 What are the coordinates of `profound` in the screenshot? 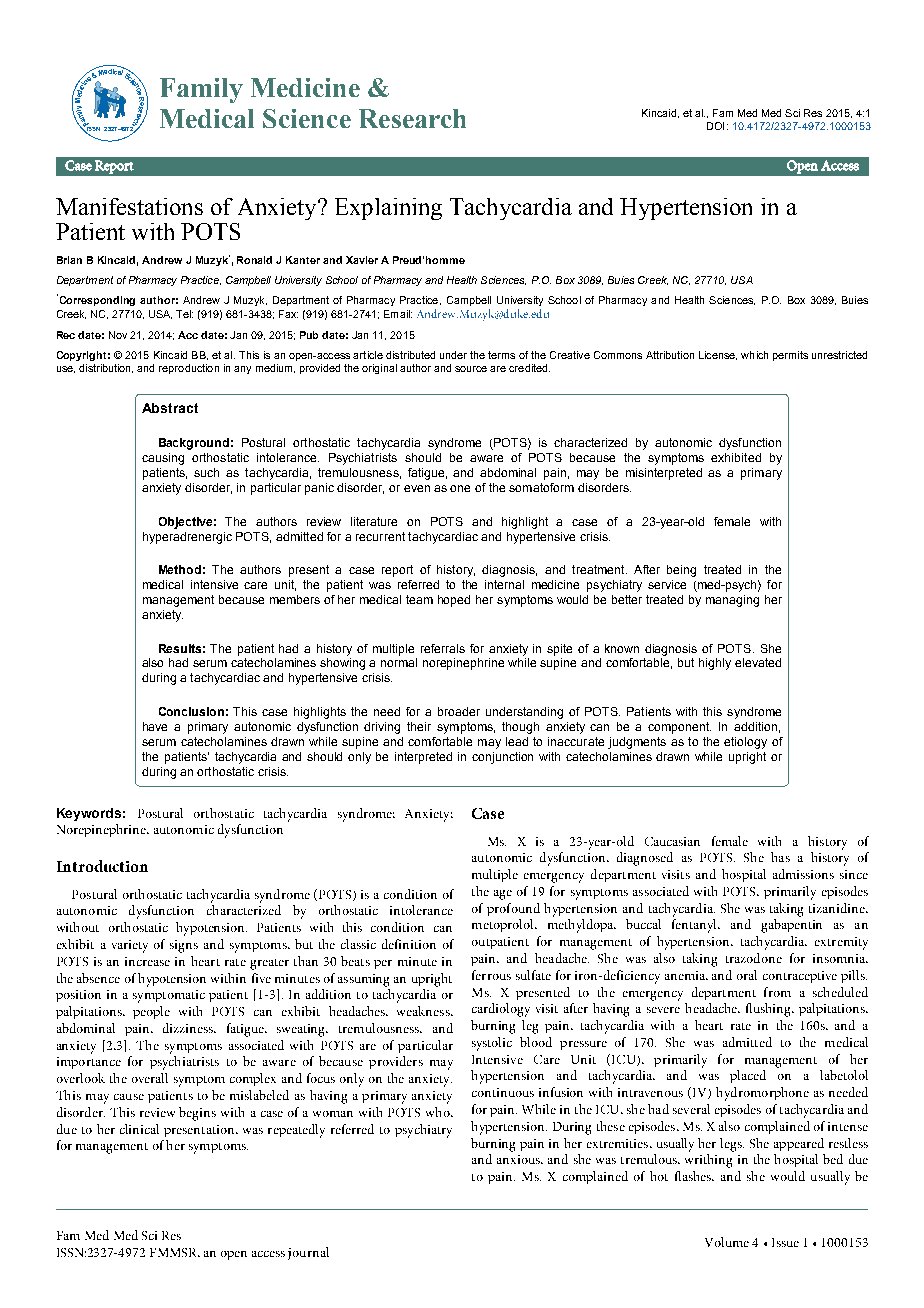 It's located at (513, 909).
